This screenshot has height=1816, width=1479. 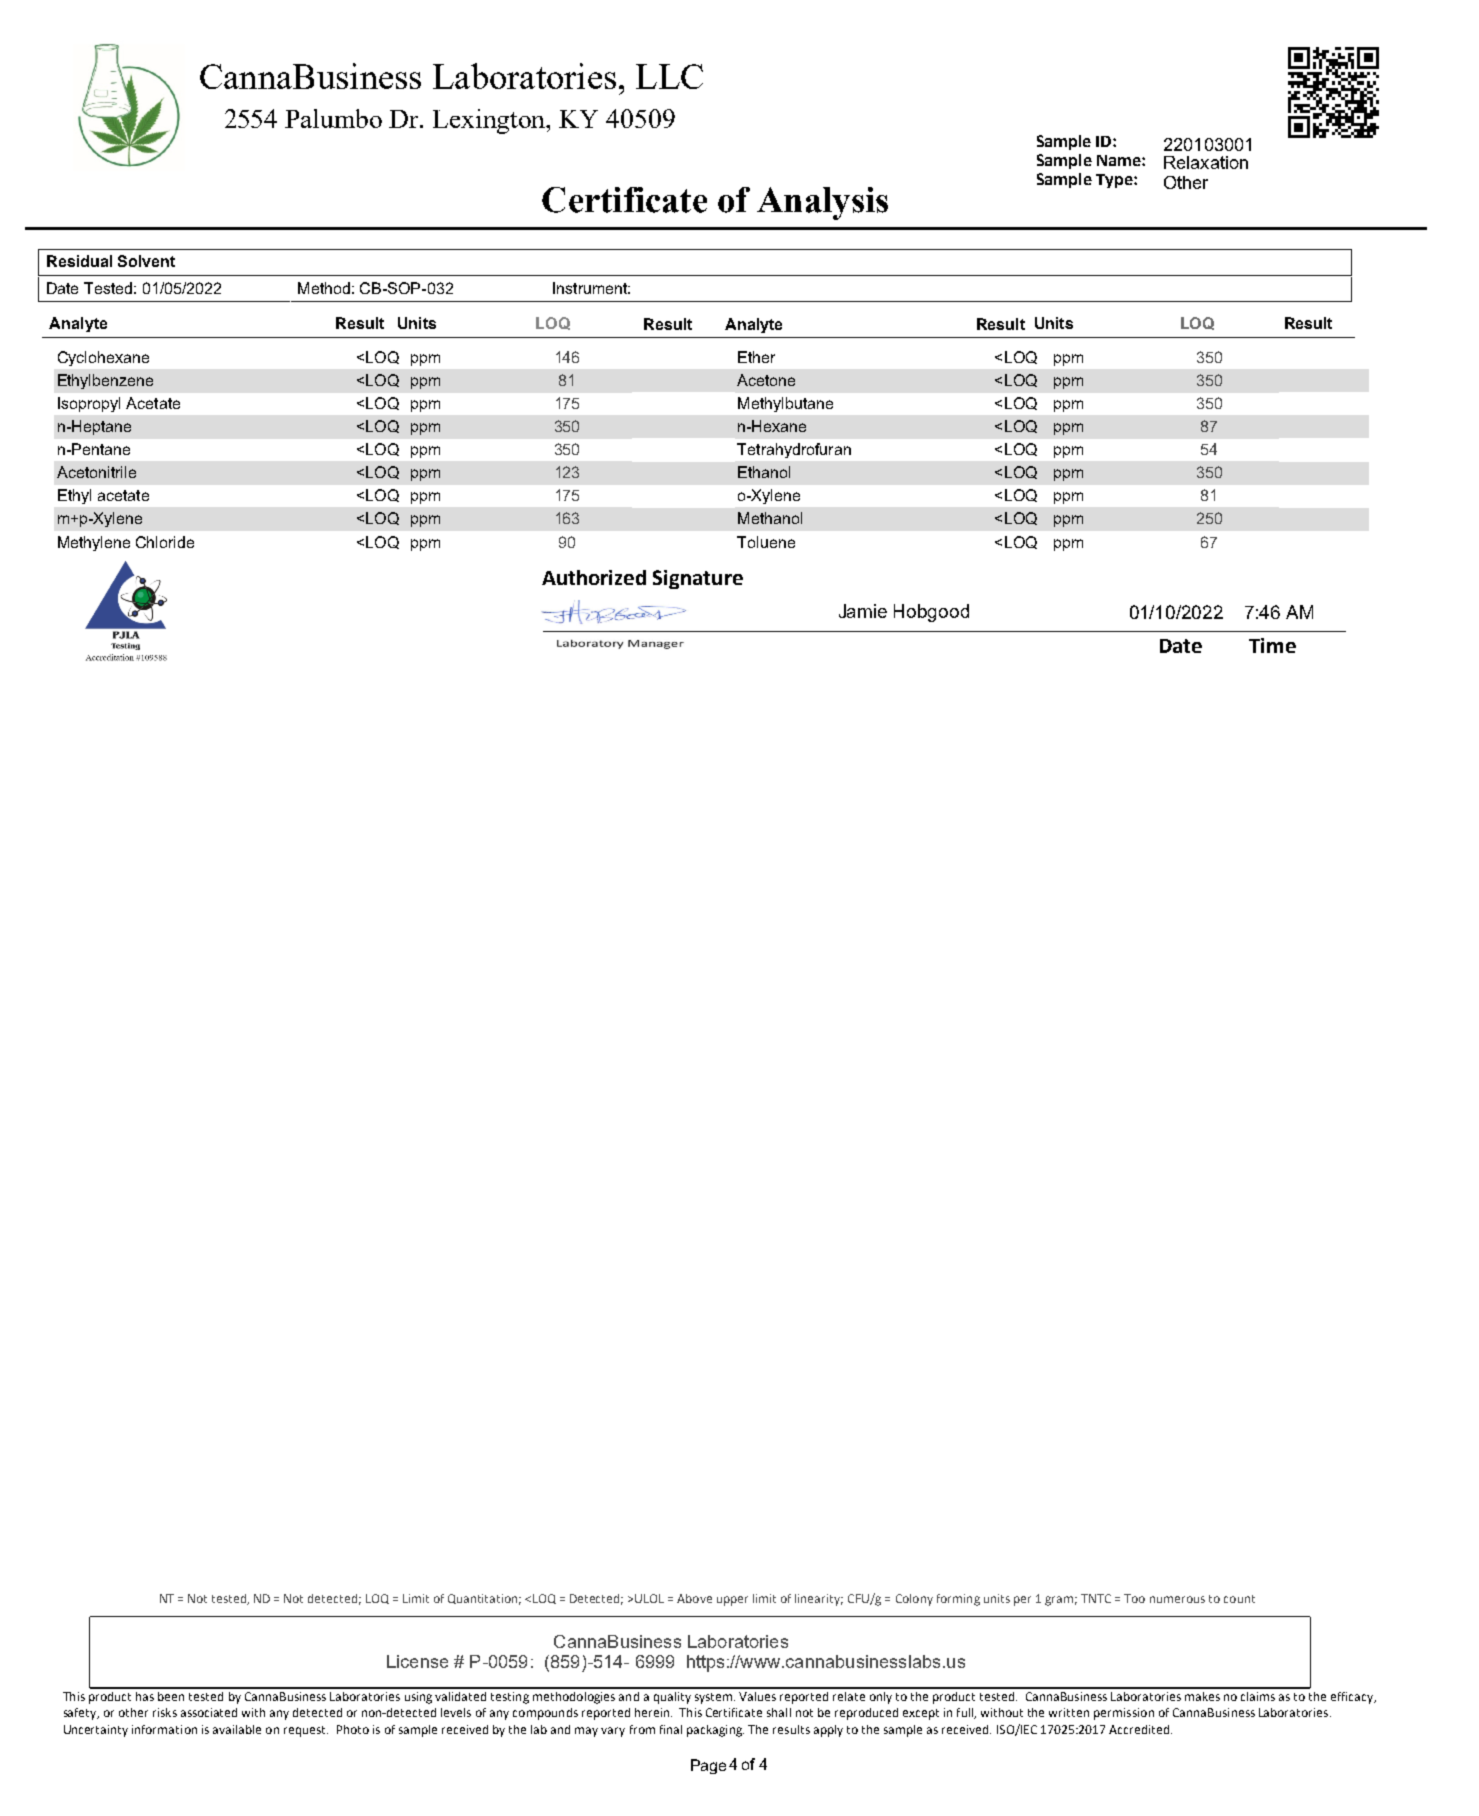 I want to click on Time, so click(x=1272, y=645).
